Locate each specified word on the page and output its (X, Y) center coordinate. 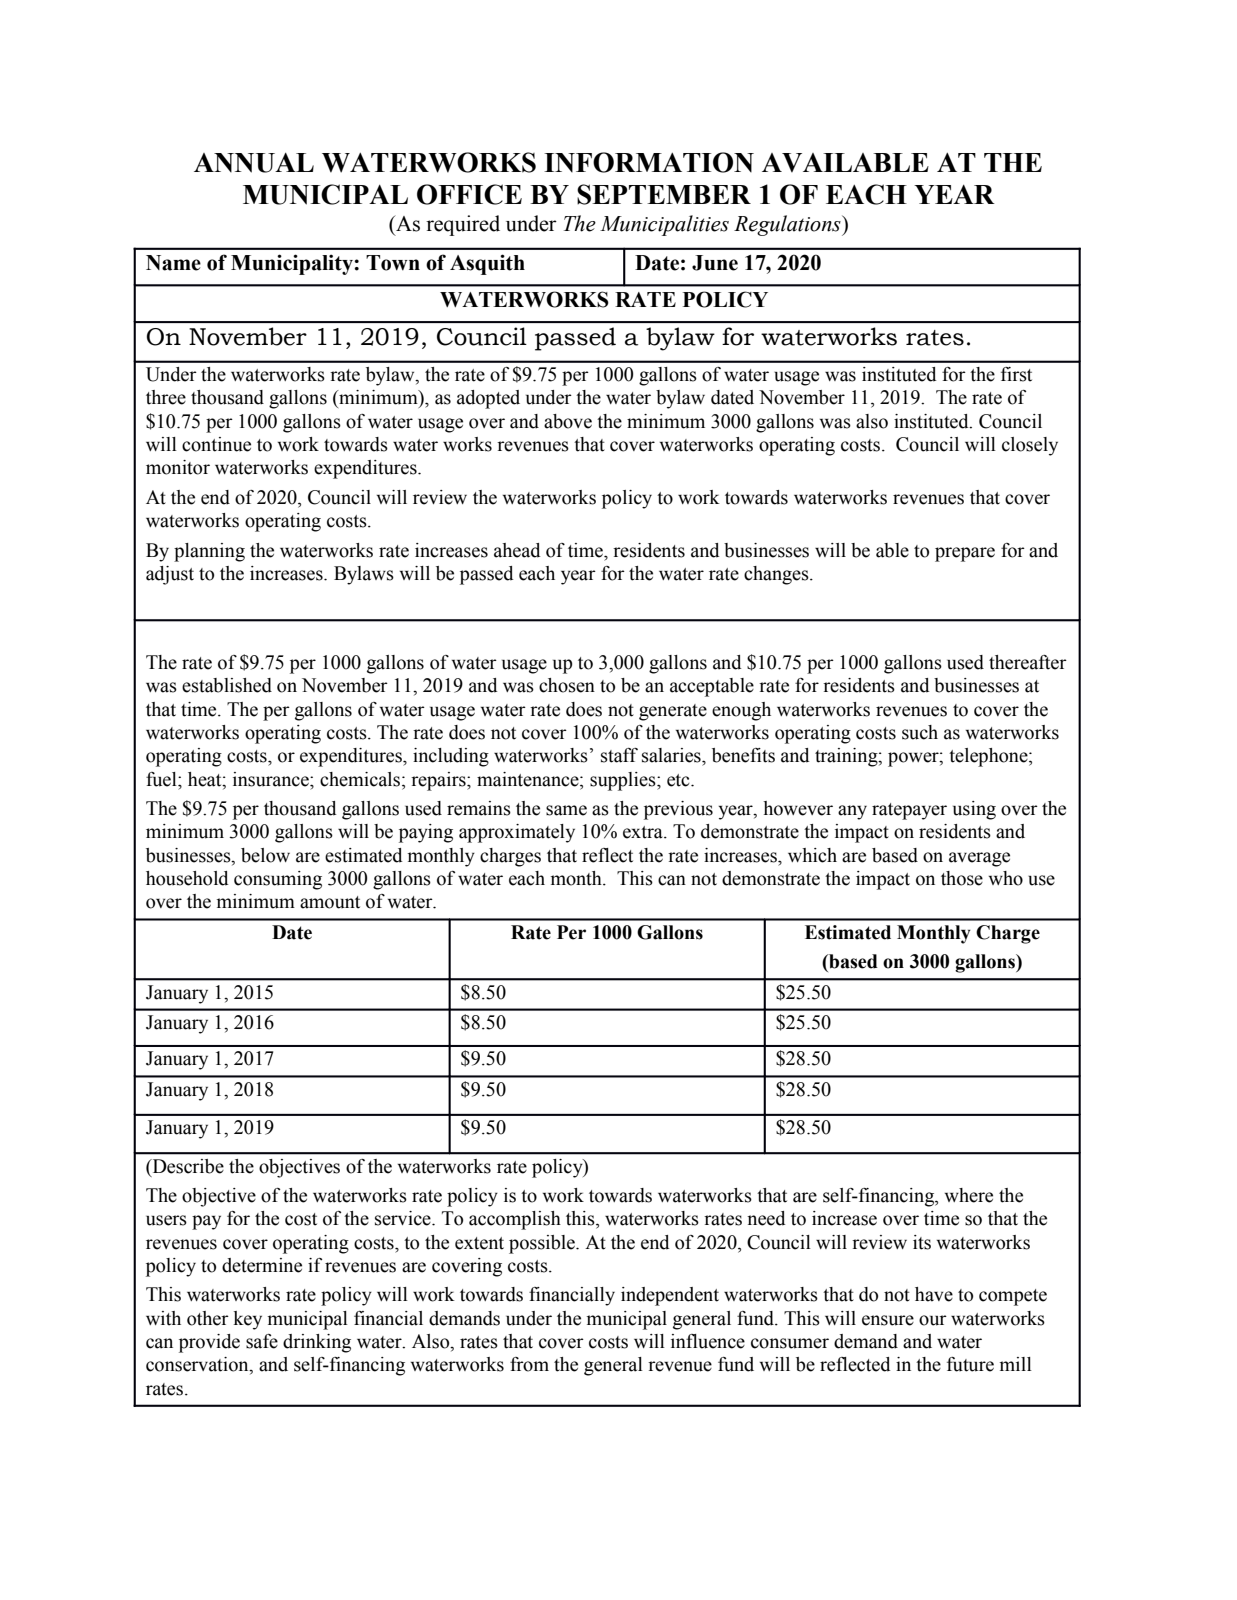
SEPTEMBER (664, 194)
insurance (272, 779)
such (920, 732)
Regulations (788, 225)
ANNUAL (254, 163)
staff (619, 755)
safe (262, 1341)
